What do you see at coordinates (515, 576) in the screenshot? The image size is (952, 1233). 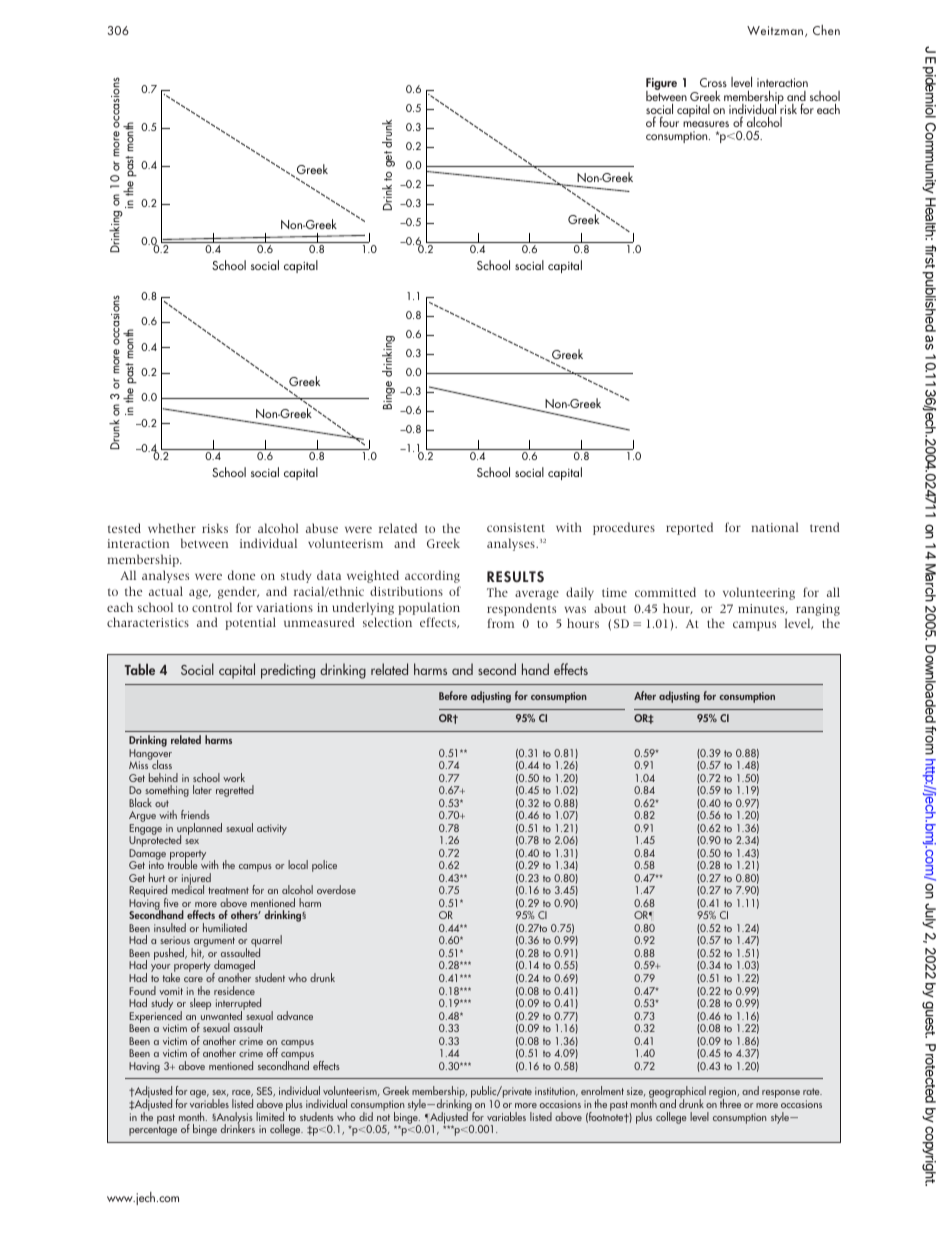 I see `RESULTS` at bounding box center [515, 576].
